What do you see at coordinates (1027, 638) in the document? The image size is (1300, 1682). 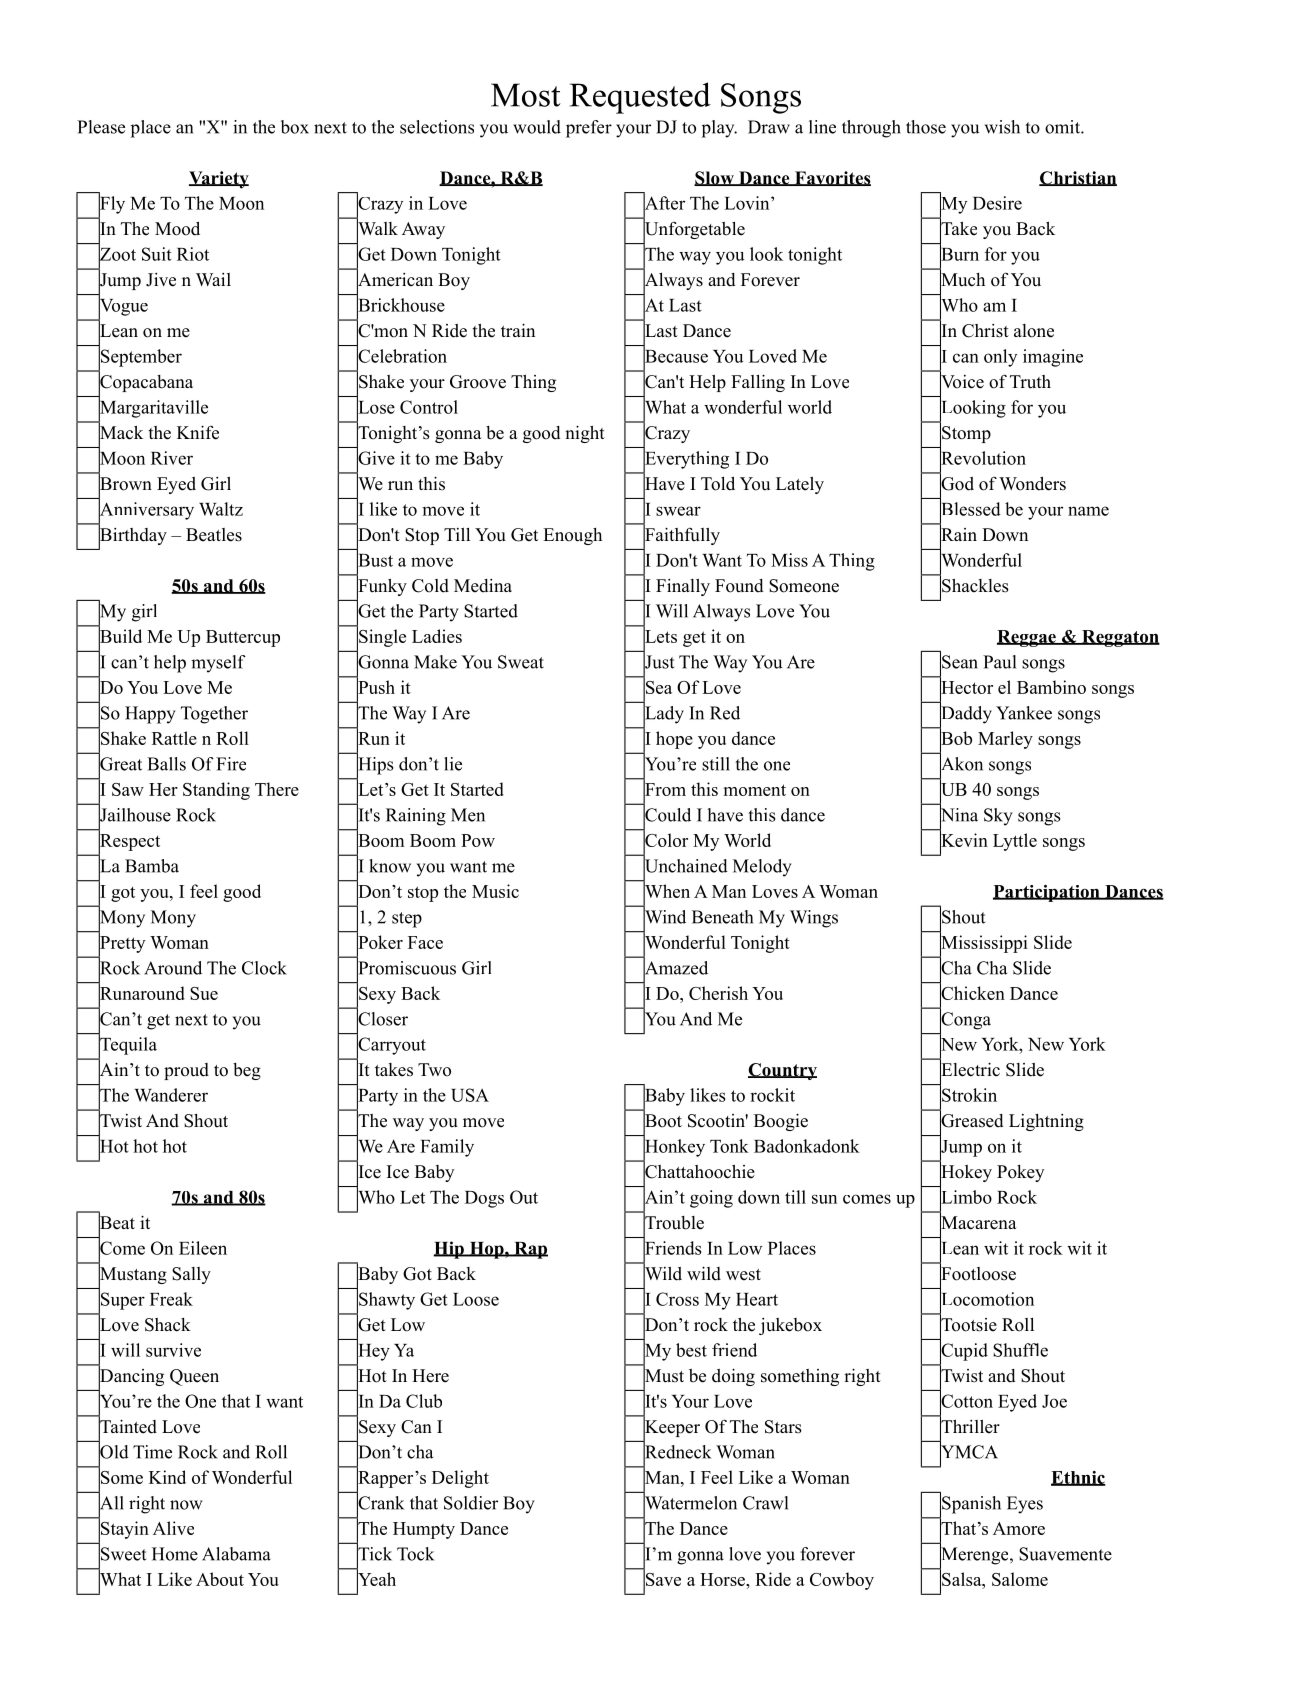 I see `Reggae` at bounding box center [1027, 638].
